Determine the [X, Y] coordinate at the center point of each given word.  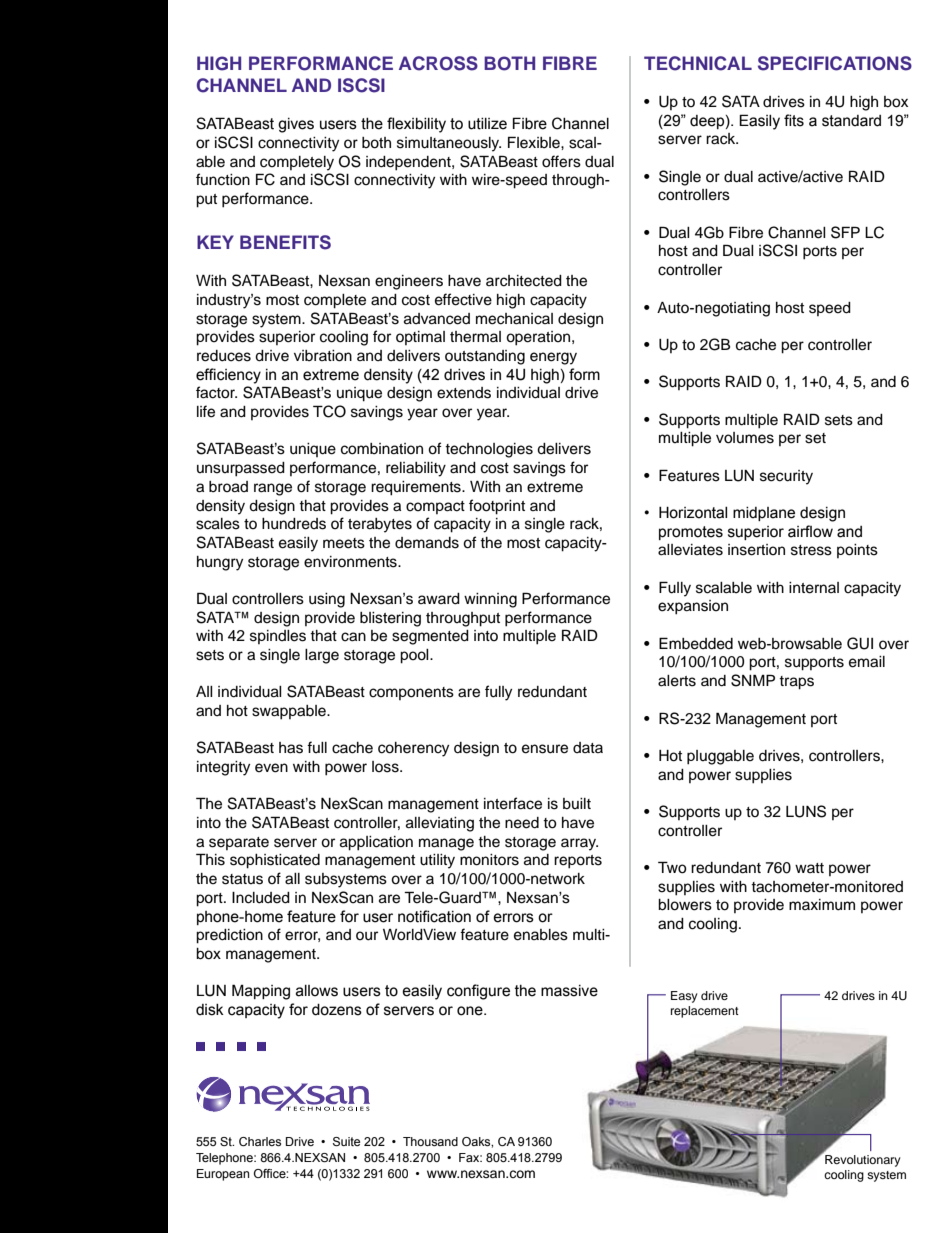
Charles [260, 1141]
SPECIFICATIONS [835, 63]
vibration [323, 356]
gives [296, 125]
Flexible [535, 142]
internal [814, 588]
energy [553, 358]
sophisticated [275, 861]
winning [490, 600]
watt [809, 868]
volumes [745, 438]
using [327, 600]
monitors [489, 860]
